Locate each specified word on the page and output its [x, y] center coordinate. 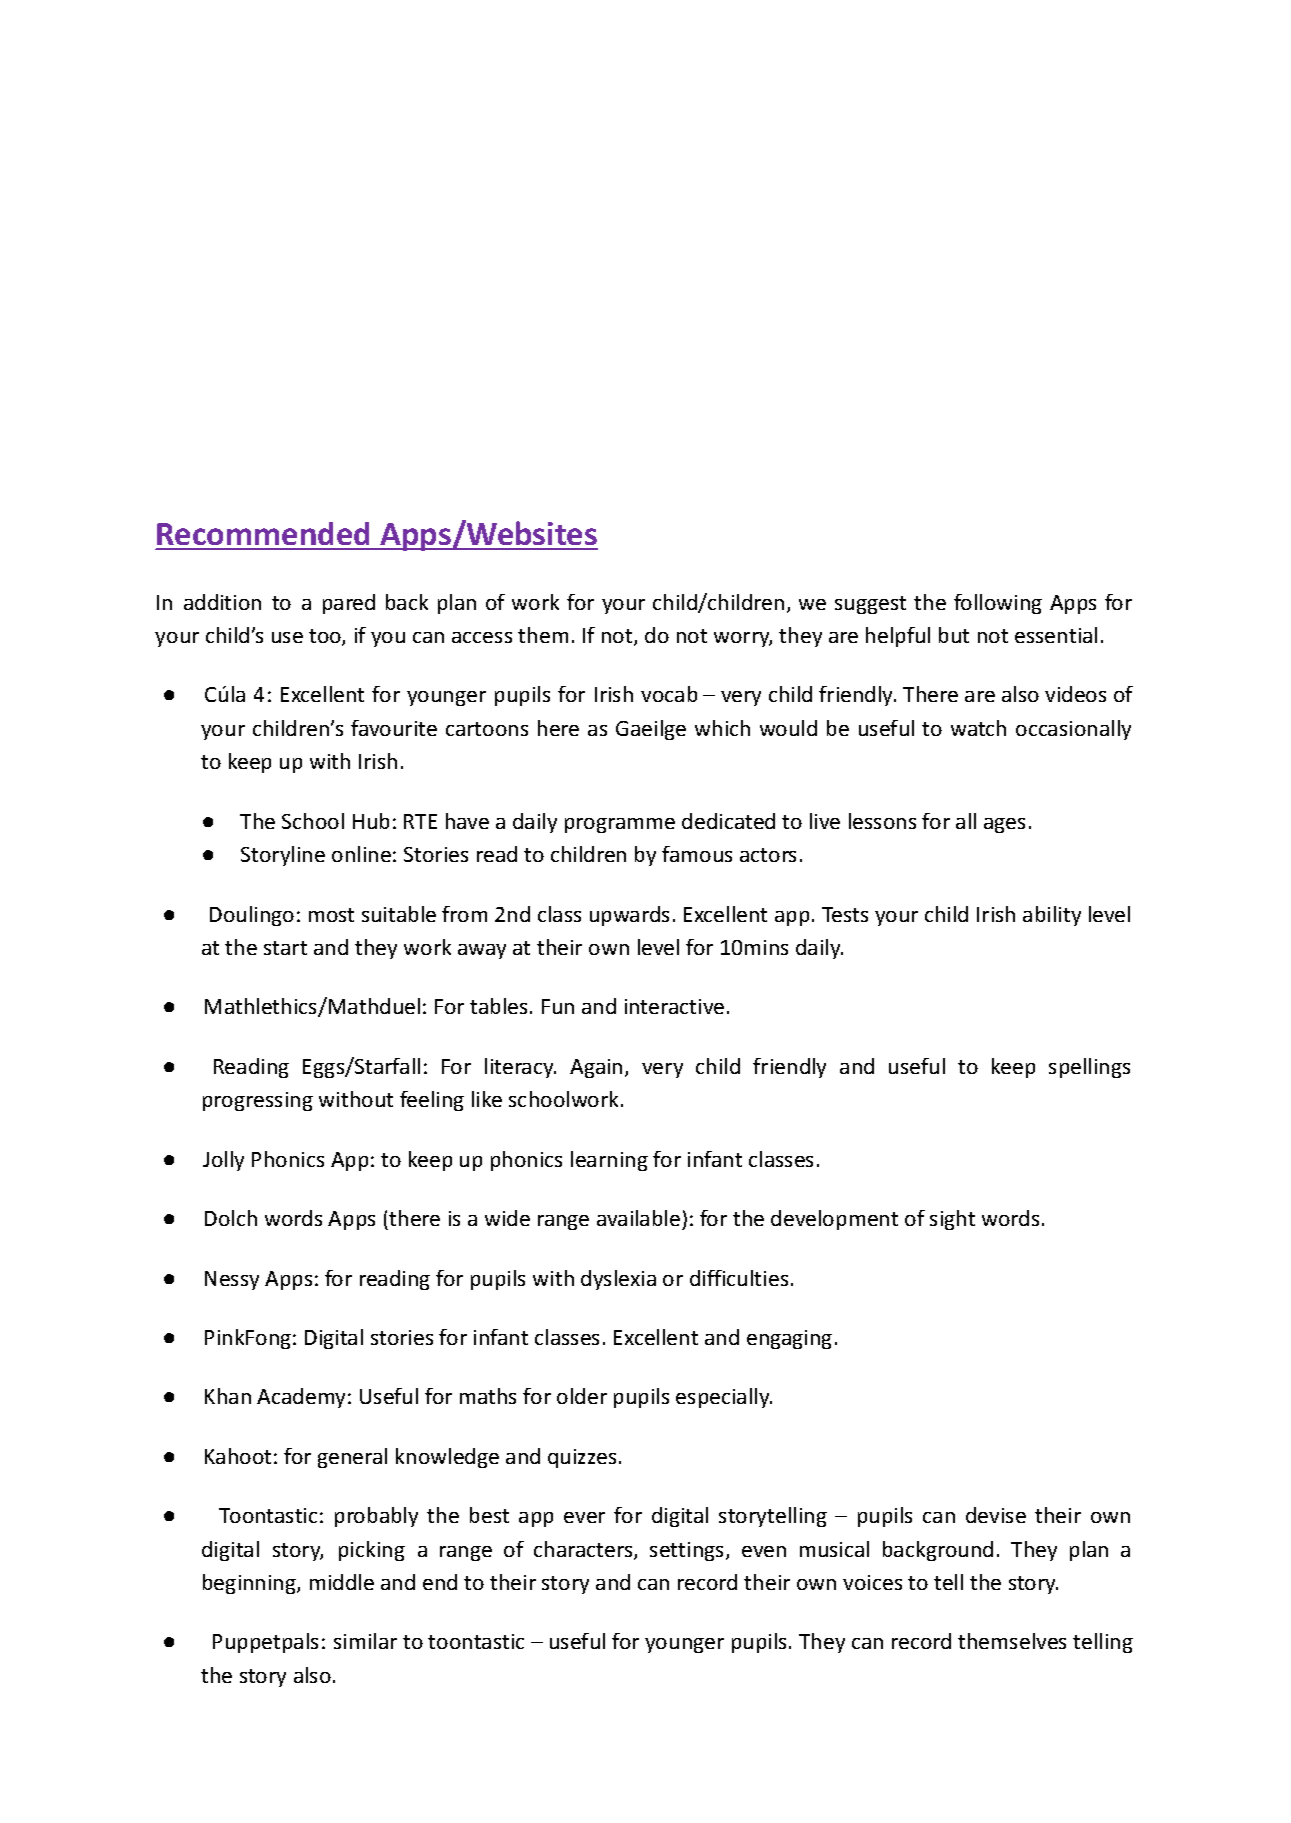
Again [596, 1068]
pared [349, 604]
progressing [258, 1101]
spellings [1089, 1068]
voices [872, 1582]
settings [688, 1551]
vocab [669, 694]
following [998, 604]
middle [342, 1582]
